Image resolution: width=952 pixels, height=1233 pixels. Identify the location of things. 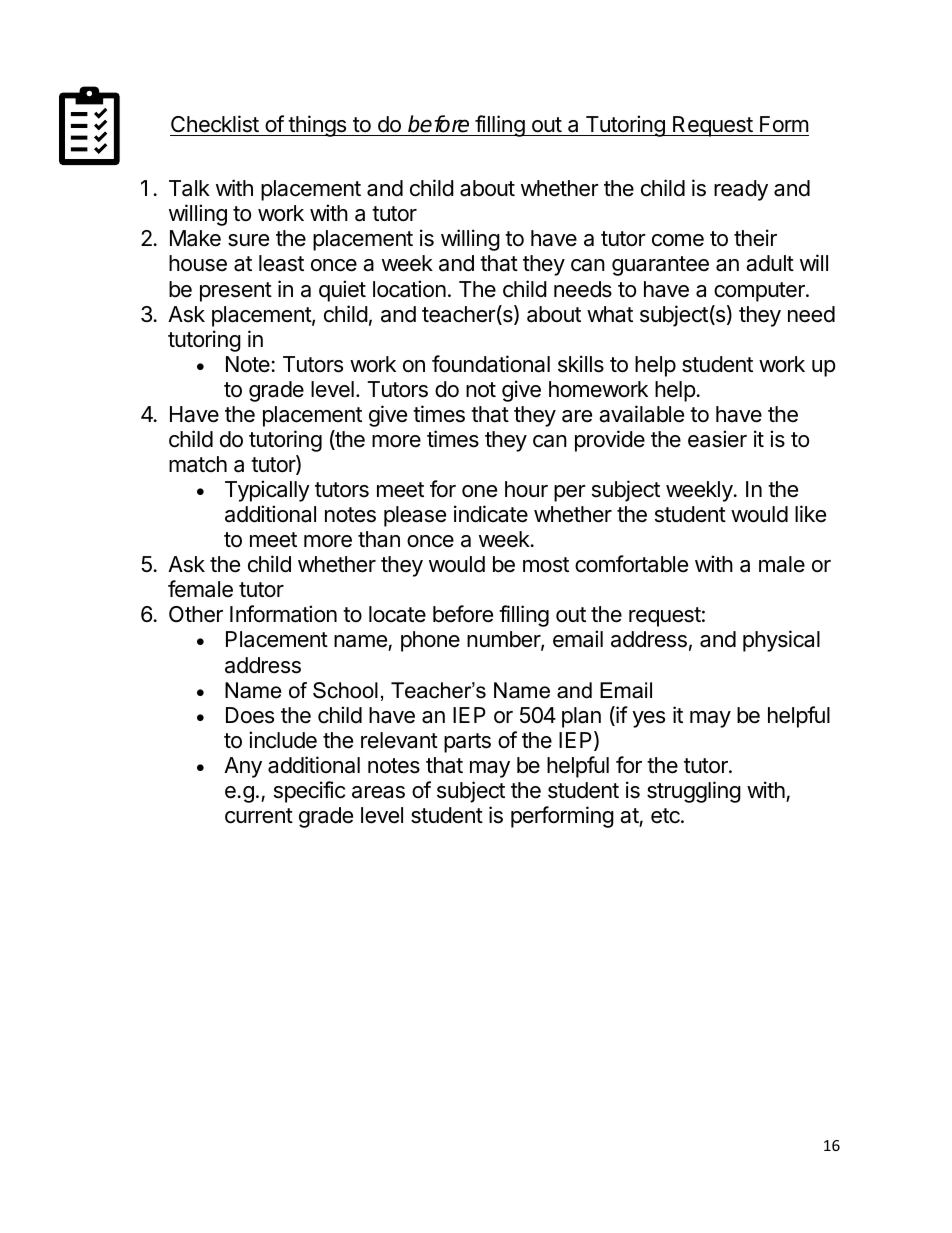
(317, 126).
